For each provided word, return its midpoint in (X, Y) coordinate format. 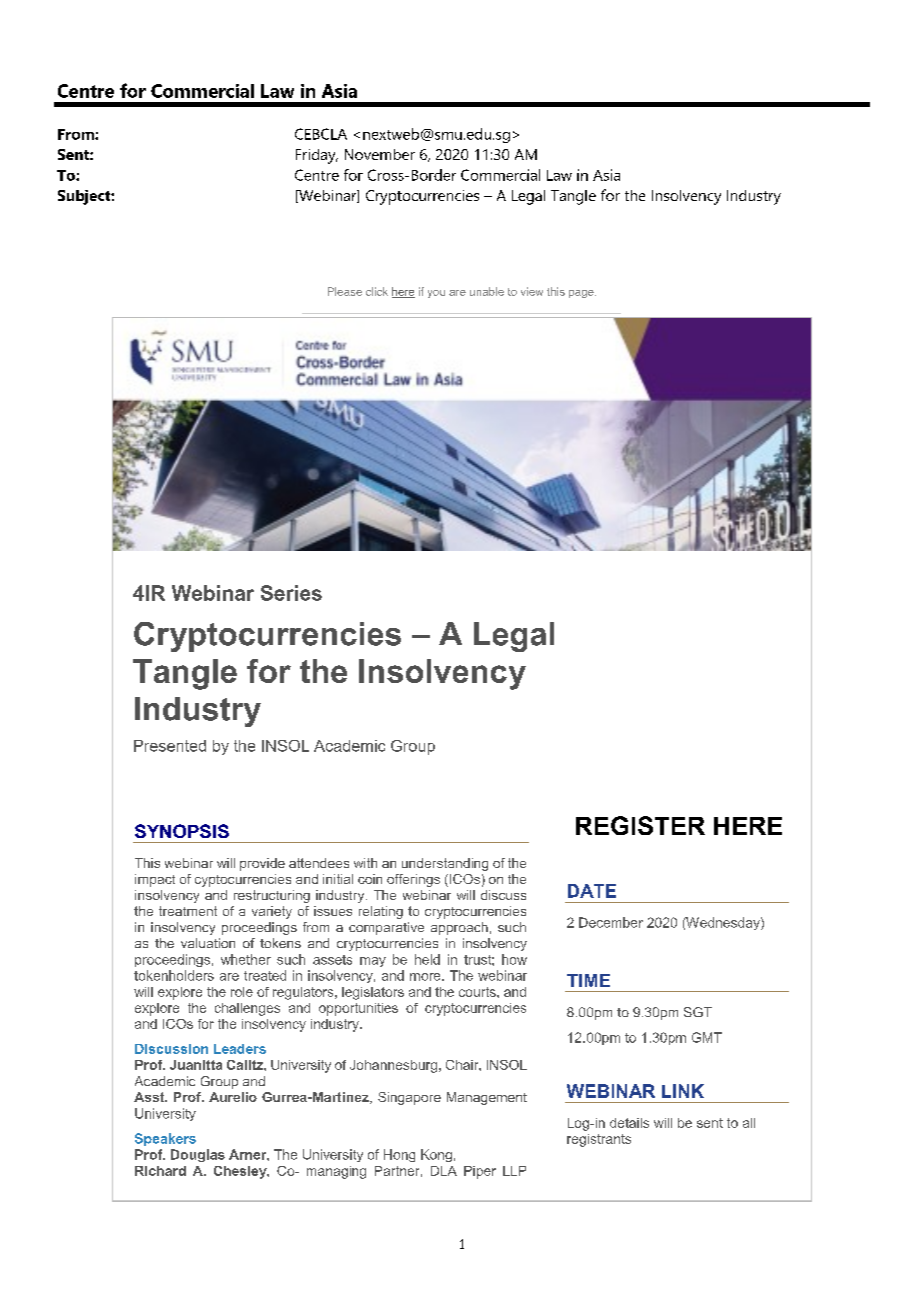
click (377, 291)
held (427, 959)
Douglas (198, 1155)
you (436, 294)
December (611, 922)
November (380, 154)
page (582, 294)
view (532, 291)
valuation (208, 943)
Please (345, 291)
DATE (592, 891)
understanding (445, 864)
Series (291, 593)
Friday (317, 156)
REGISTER (640, 825)
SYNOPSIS (182, 831)
